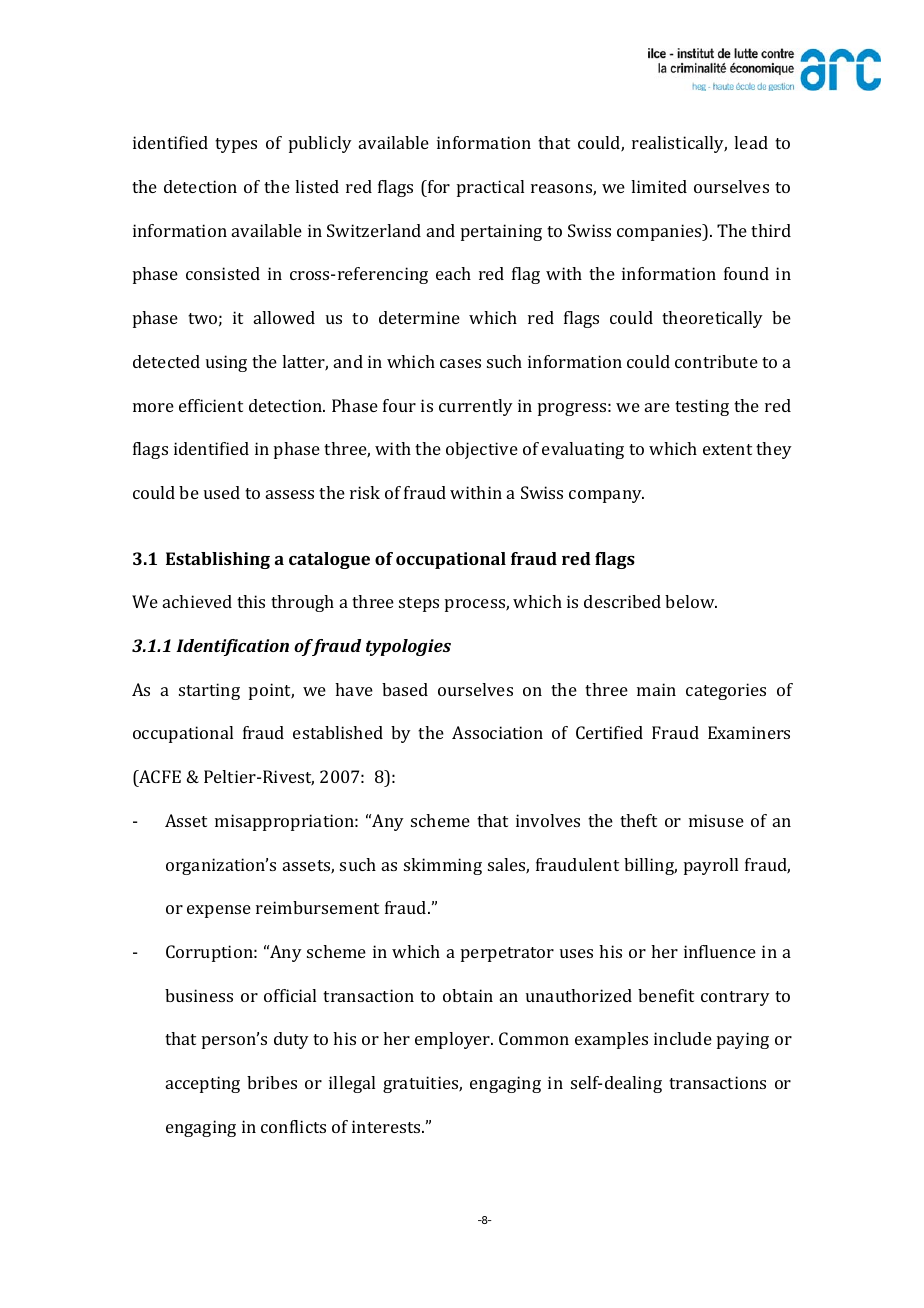  I want to click on misuse, so click(716, 820).
